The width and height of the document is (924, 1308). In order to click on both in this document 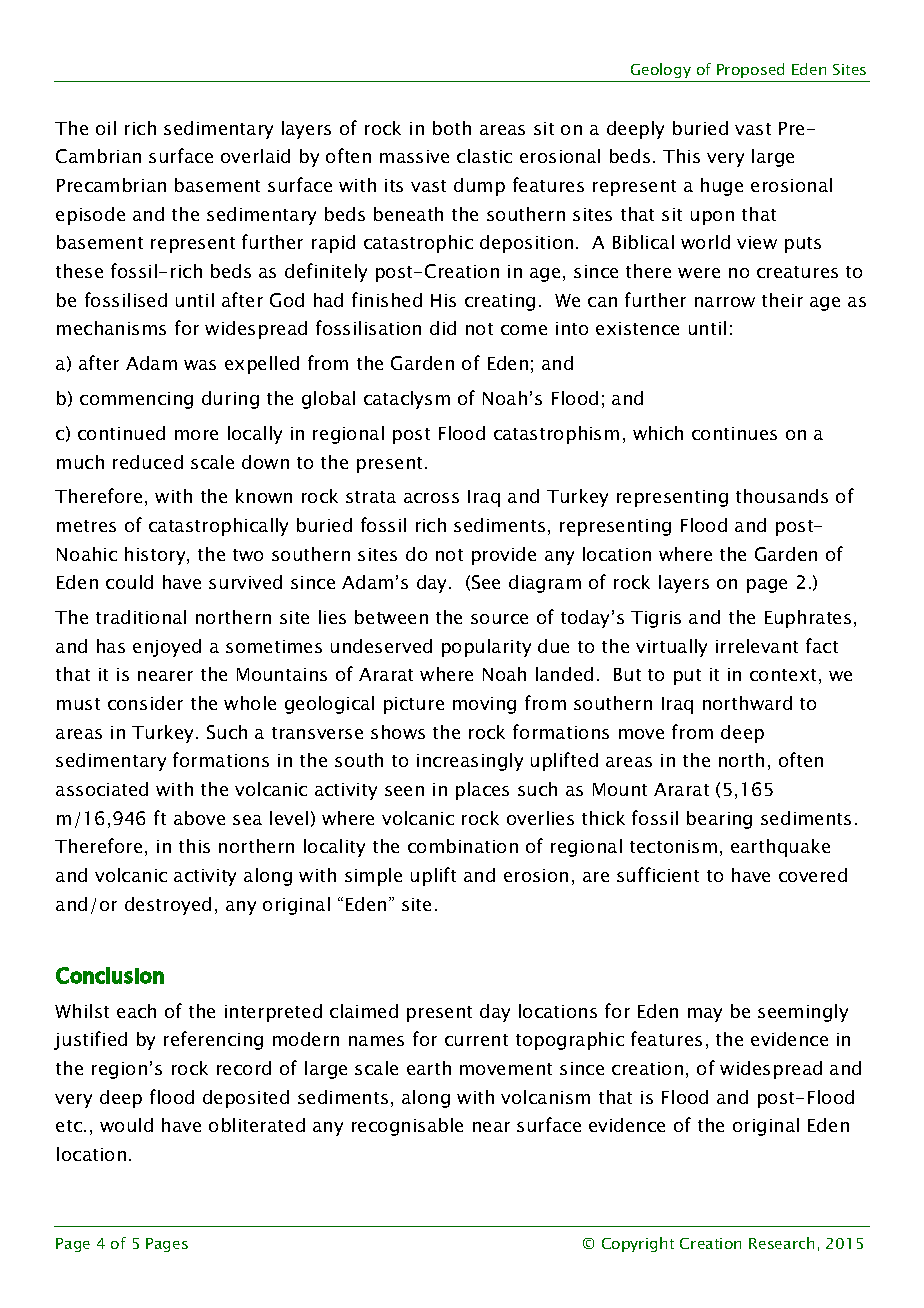, I will do `click(452, 128)`.
